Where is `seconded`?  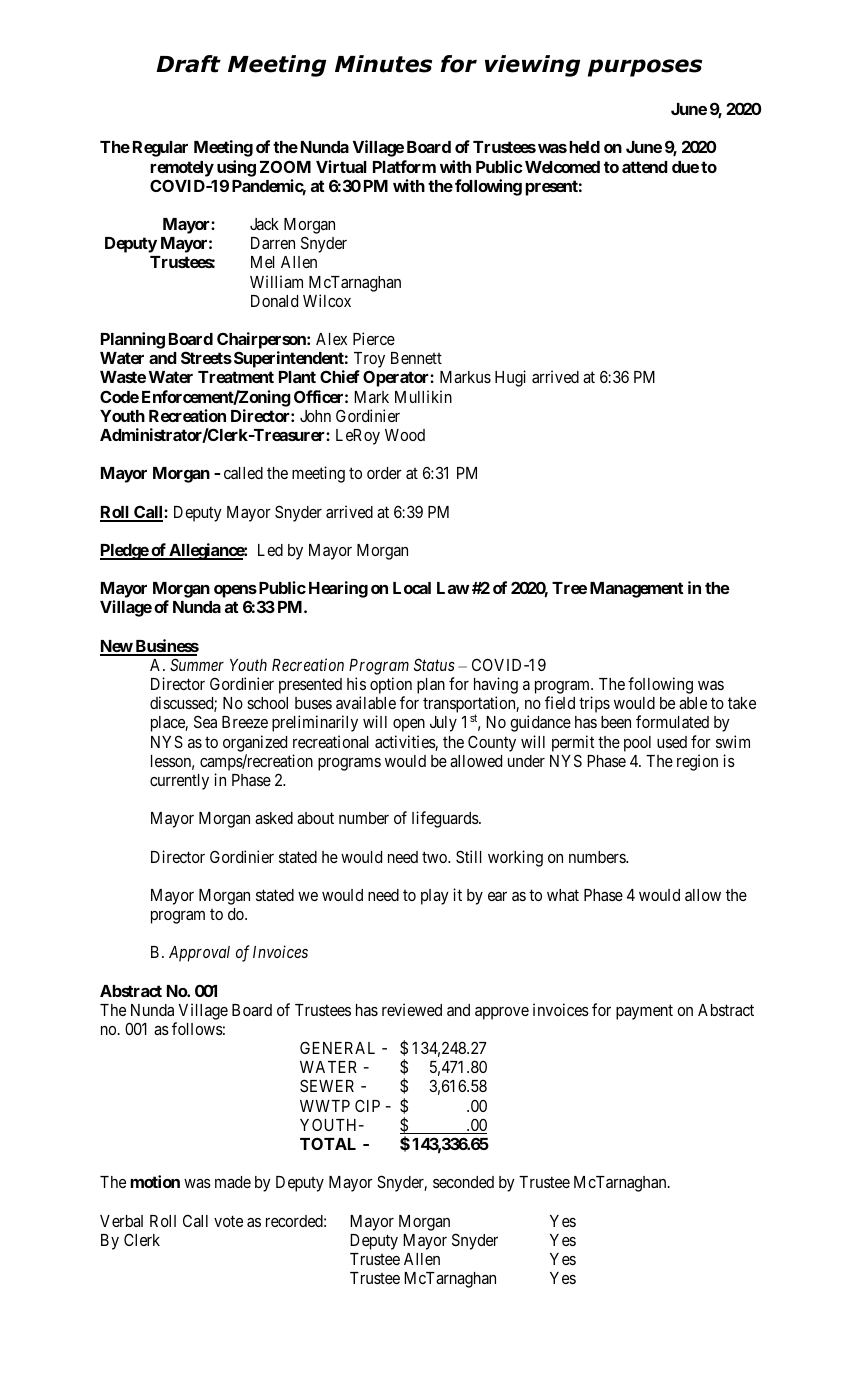
seconded is located at coordinates (463, 1182).
